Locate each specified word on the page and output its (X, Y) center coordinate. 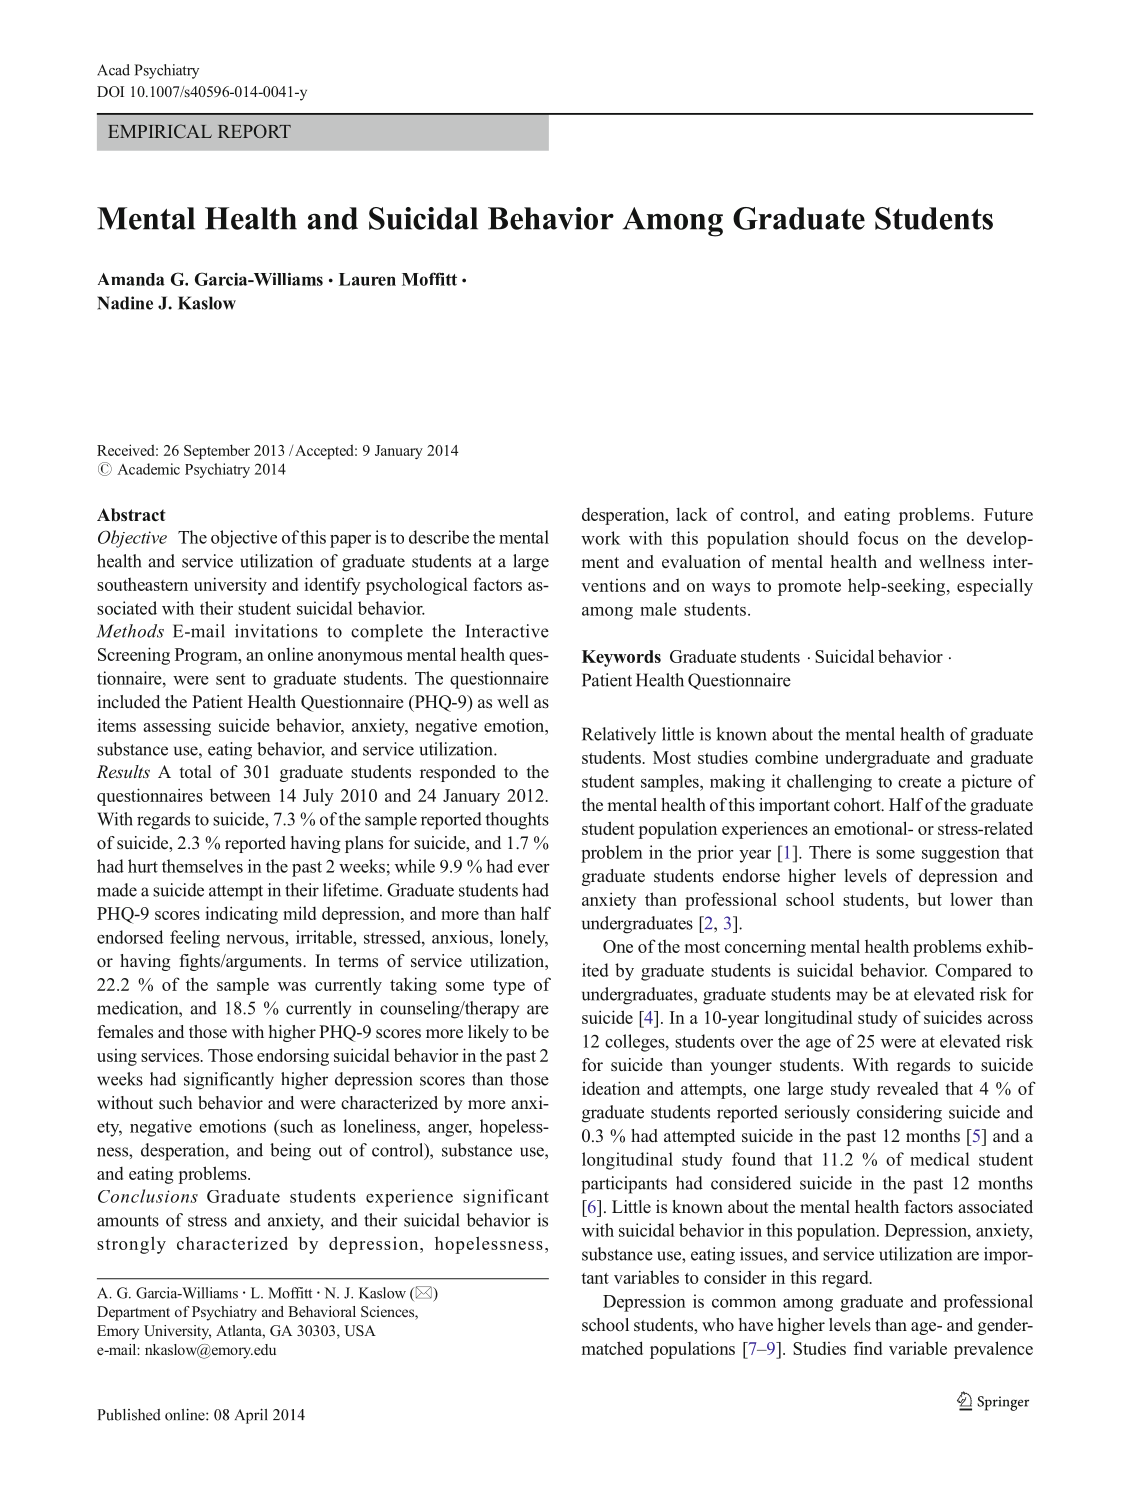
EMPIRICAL (160, 131)
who (718, 1325)
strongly (131, 1245)
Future (1008, 514)
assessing (177, 727)
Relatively (619, 736)
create (919, 782)
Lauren (367, 279)
